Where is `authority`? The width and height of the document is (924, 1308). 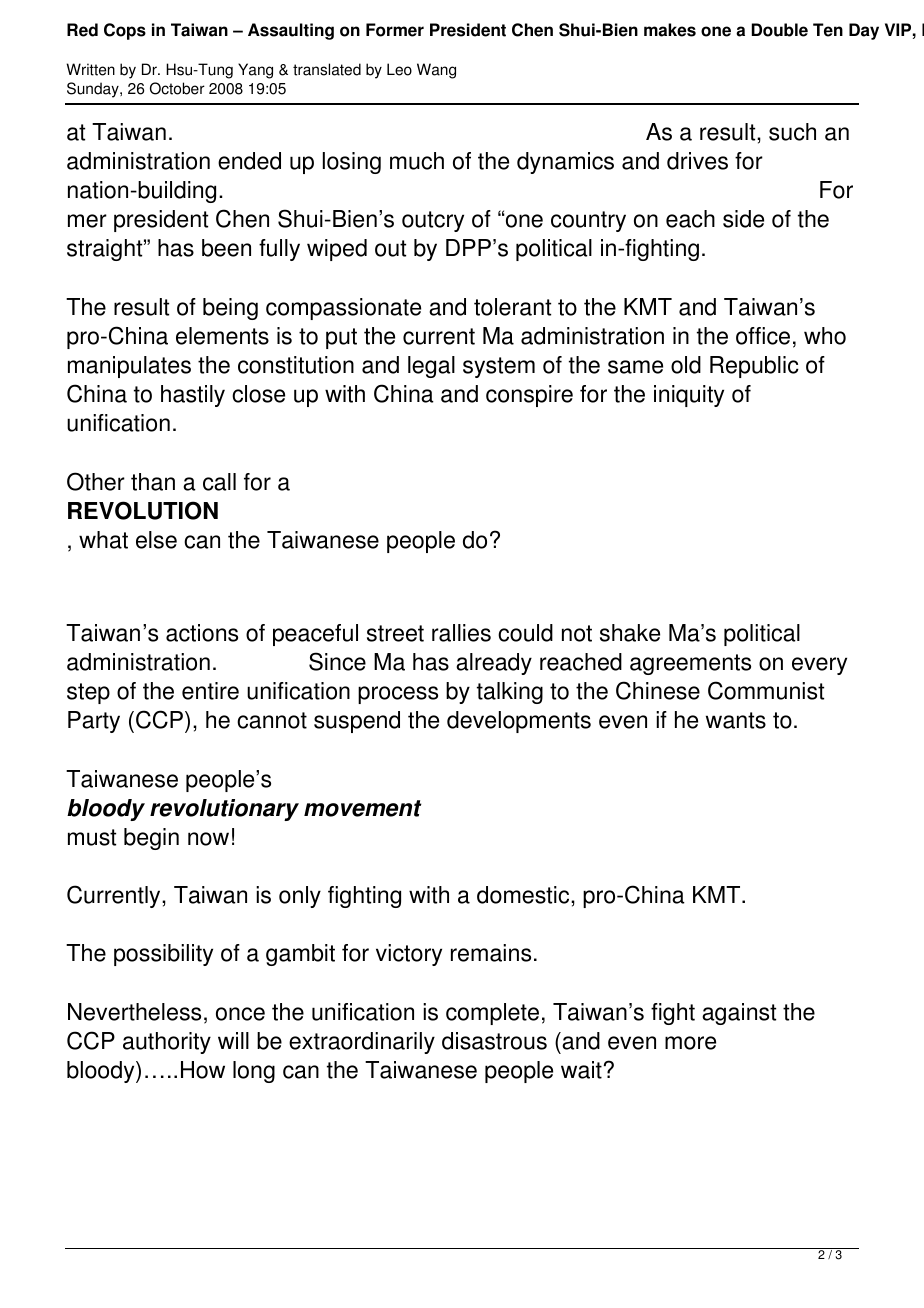
authority is located at coordinates (167, 1043).
